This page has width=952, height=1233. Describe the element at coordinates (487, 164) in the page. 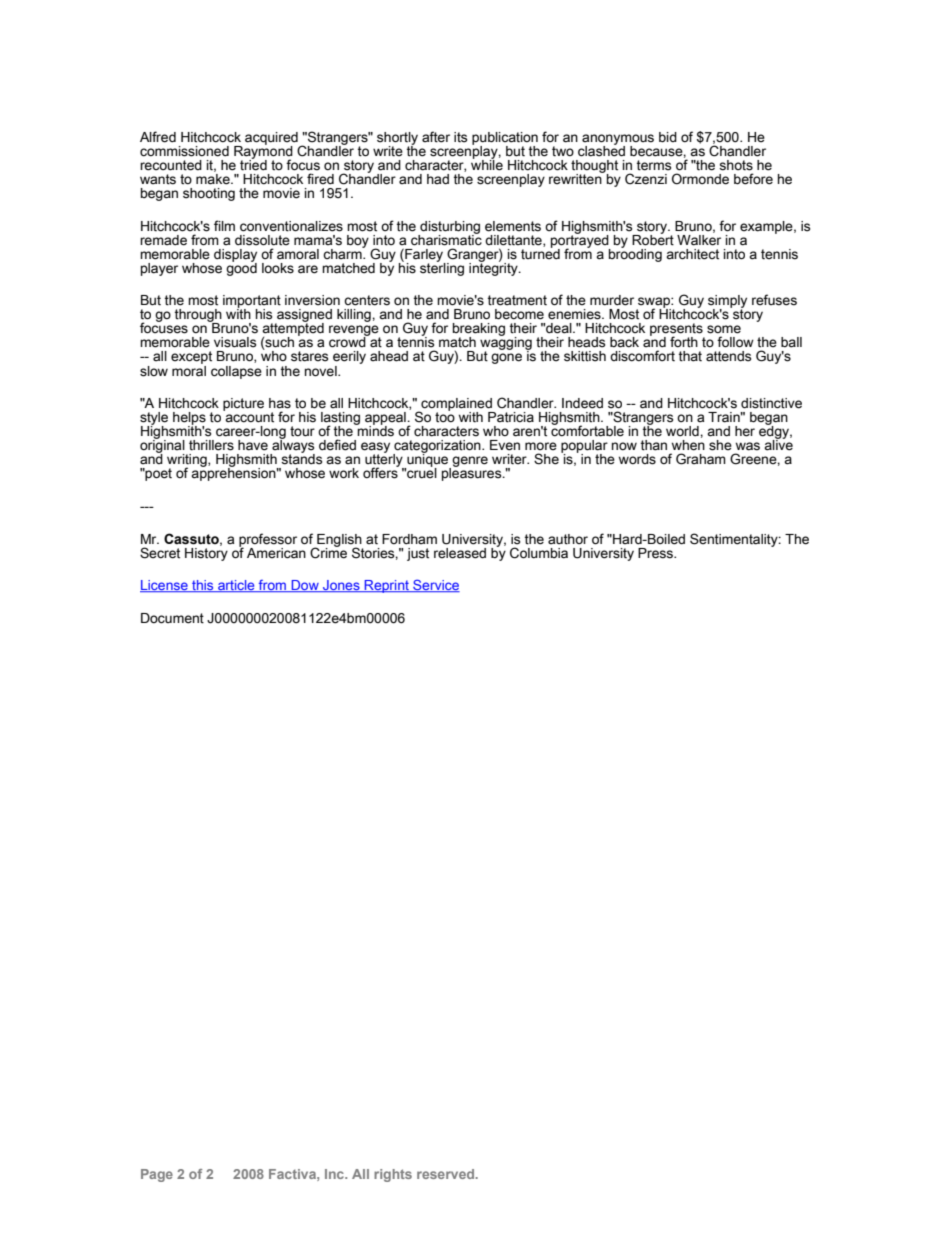

I see `while` at that location.
